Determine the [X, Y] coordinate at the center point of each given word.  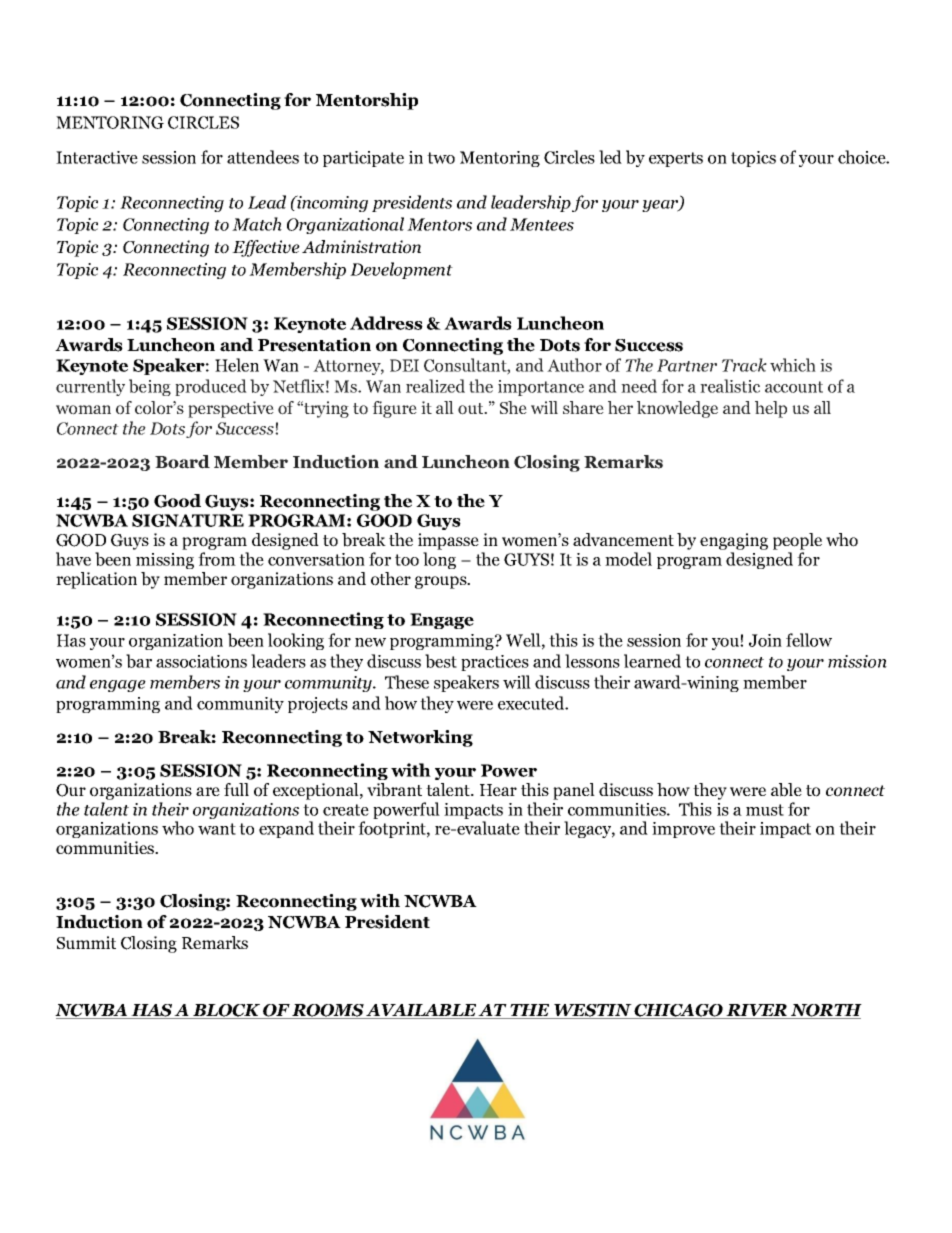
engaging [734, 543]
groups [442, 582]
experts [676, 159]
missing [165, 561]
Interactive [97, 157]
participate [363, 159]
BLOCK [226, 1011]
